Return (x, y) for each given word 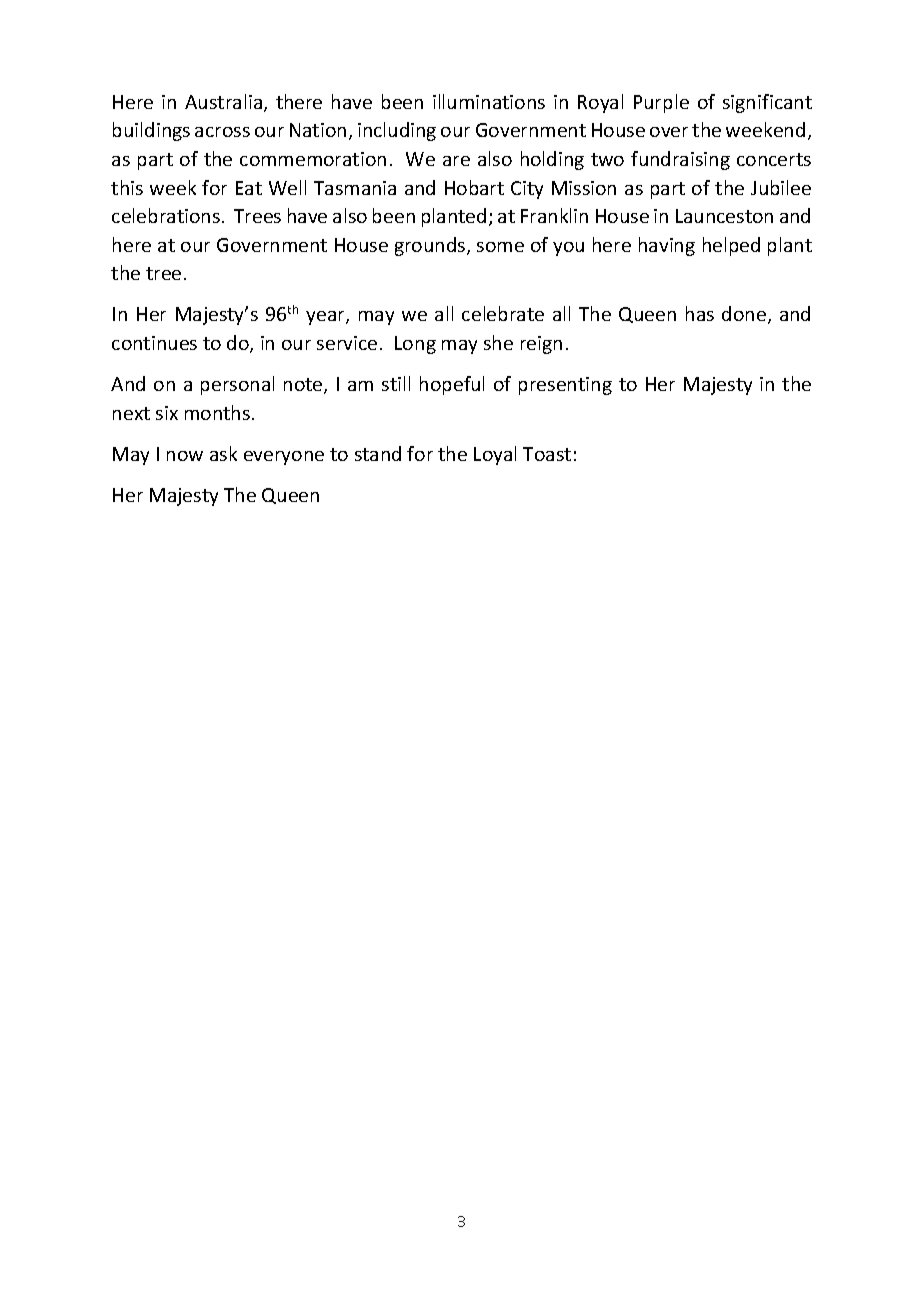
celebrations (166, 215)
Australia (223, 101)
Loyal (495, 455)
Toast (547, 454)
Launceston (724, 216)
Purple (661, 103)
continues (154, 343)
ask (223, 453)
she (498, 342)
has (700, 313)
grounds (431, 246)
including (397, 131)
